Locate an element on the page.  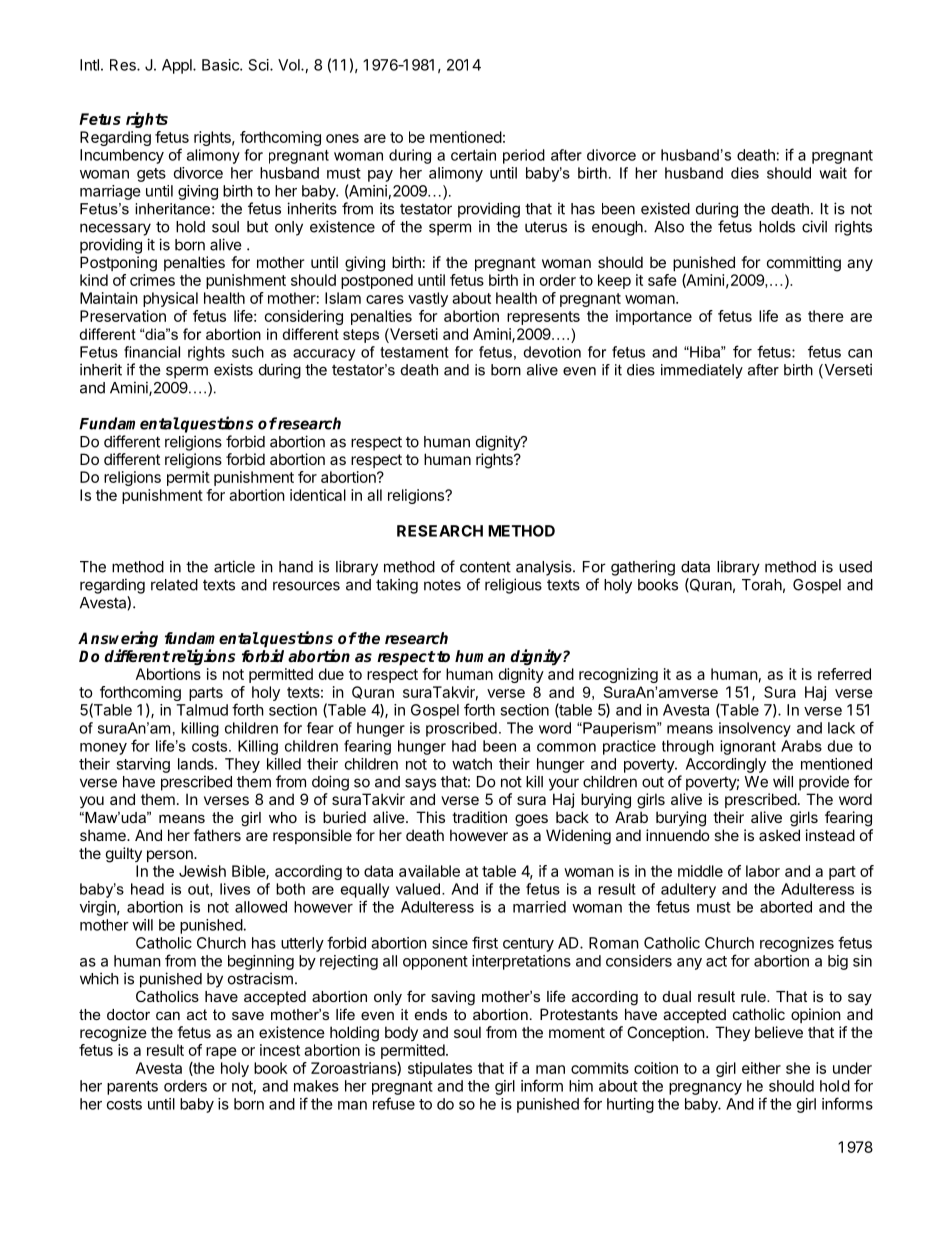
stipulates is located at coordinates (440, 1069).
